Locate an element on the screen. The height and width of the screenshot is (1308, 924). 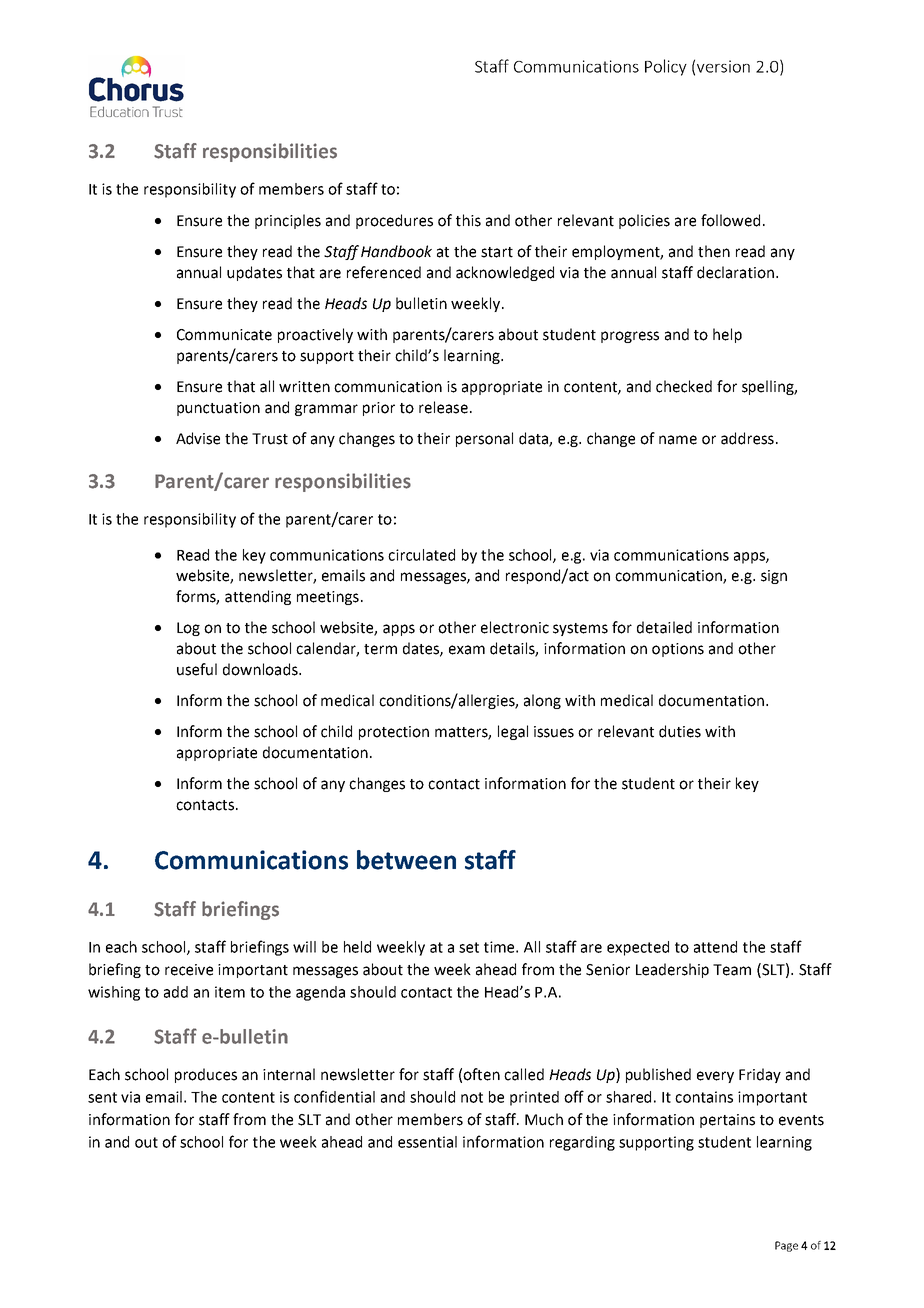
this is located at coordinates (468, 220).
